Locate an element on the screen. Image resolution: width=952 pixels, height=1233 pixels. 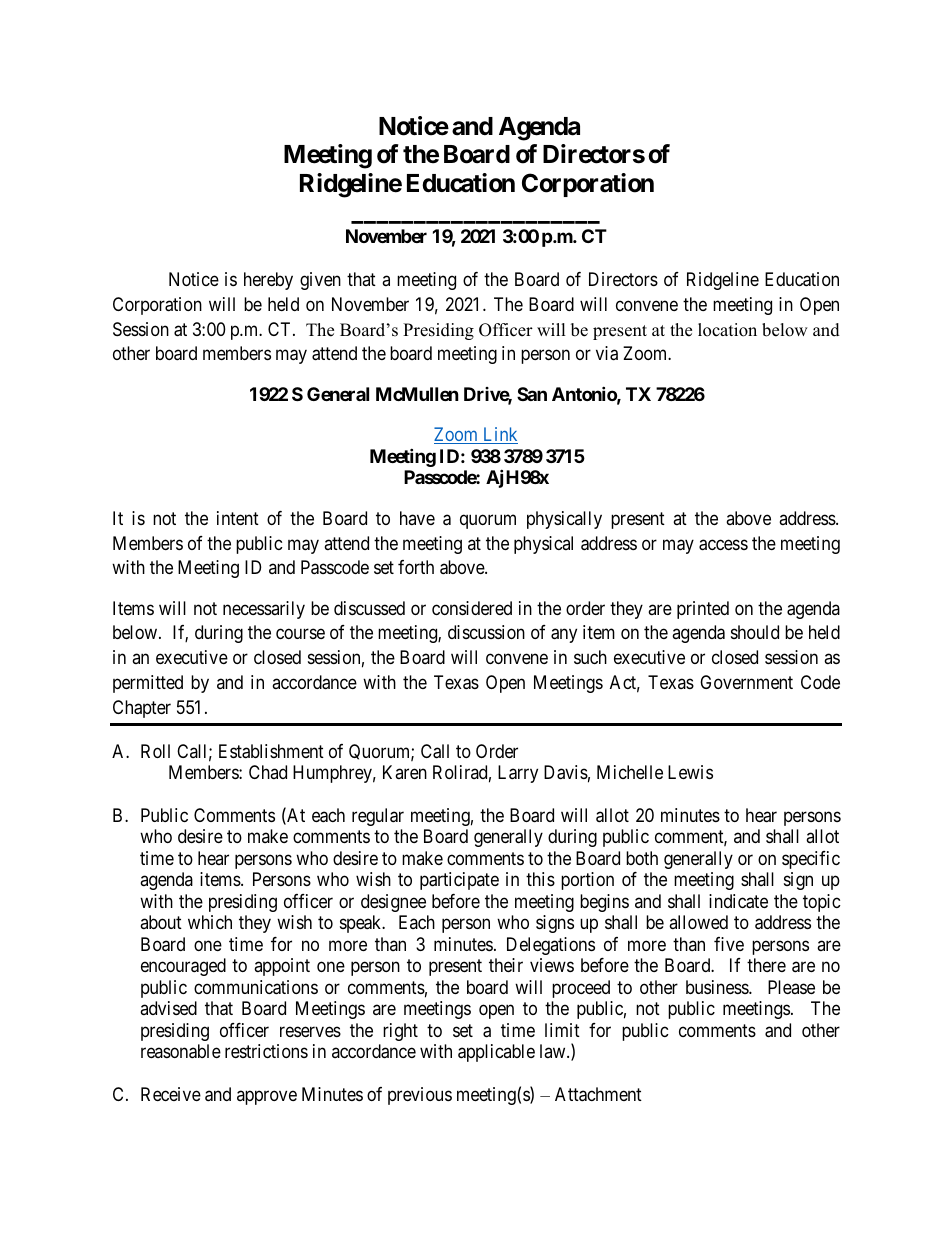
reasonable is located at coordinates (181, 1051).
